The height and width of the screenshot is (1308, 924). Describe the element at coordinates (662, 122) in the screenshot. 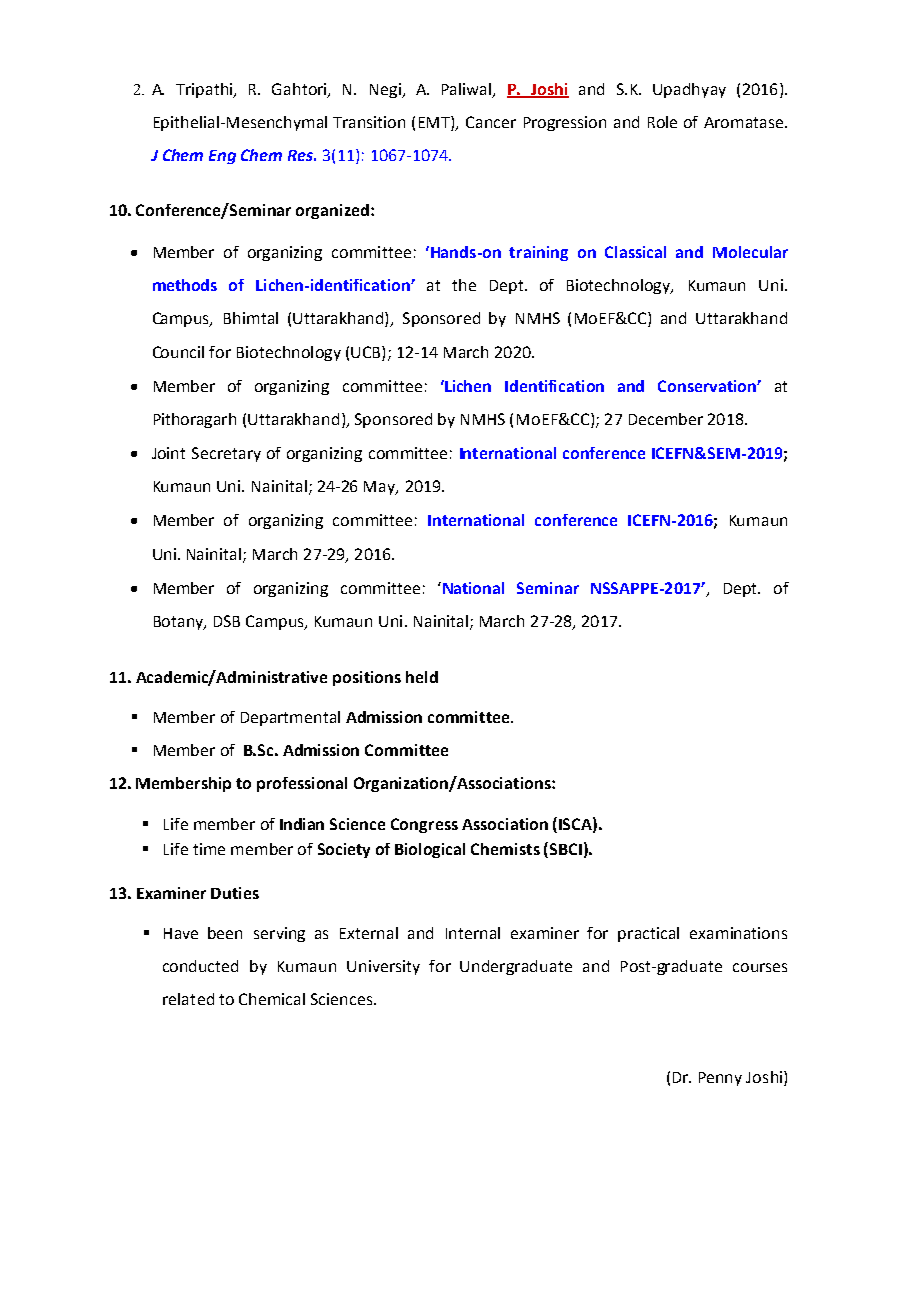

I see `Role` at that location.
